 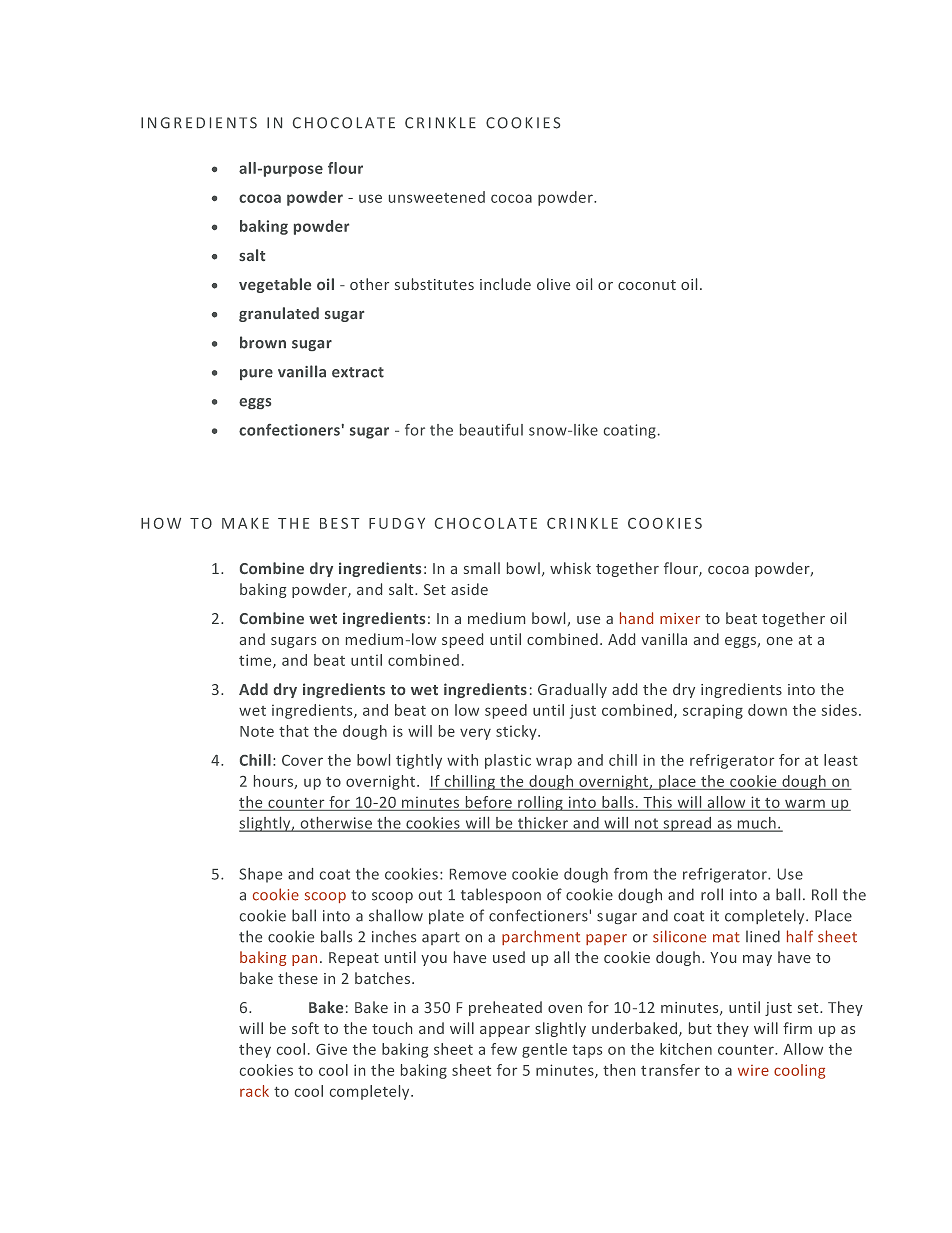 What do you see at coordinates (570, 568) in the screenshot?
I see `whisk` at bounding box center [570, 568].
